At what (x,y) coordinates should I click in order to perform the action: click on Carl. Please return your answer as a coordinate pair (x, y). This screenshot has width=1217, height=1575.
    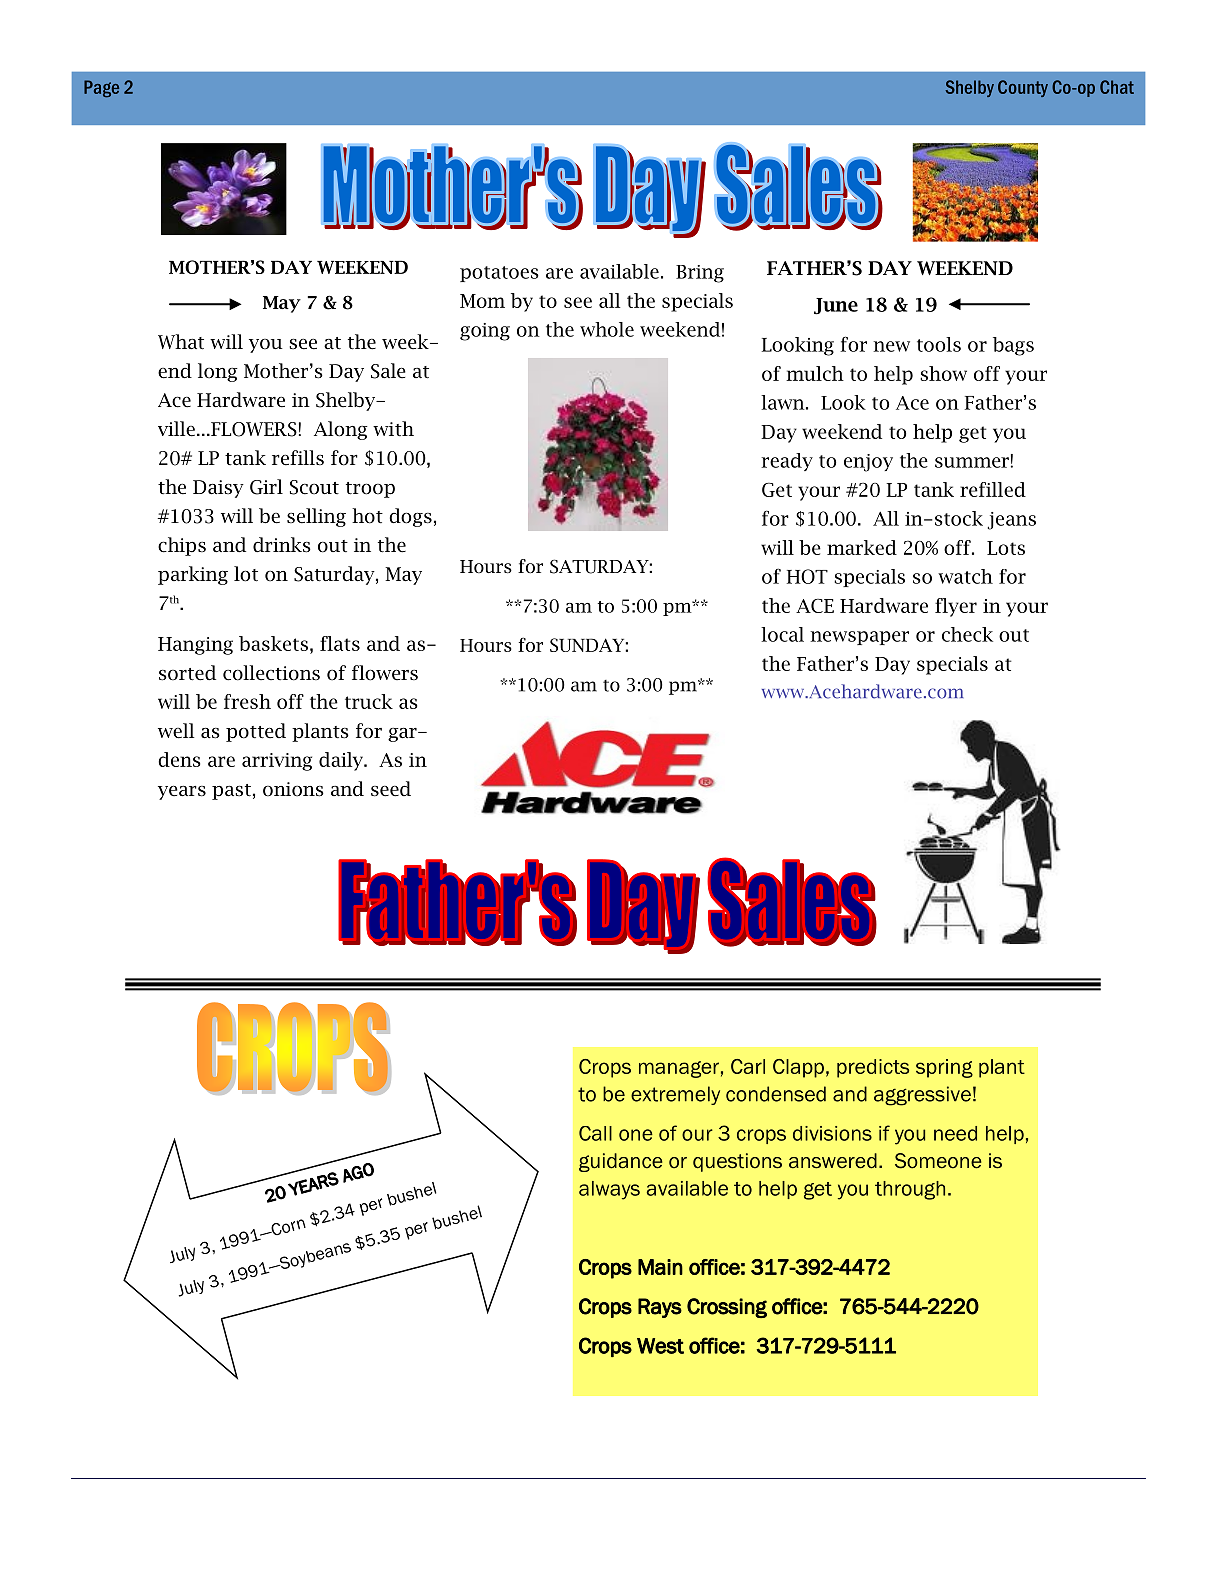
    Looking at the image, I should click on (748, 1066).
